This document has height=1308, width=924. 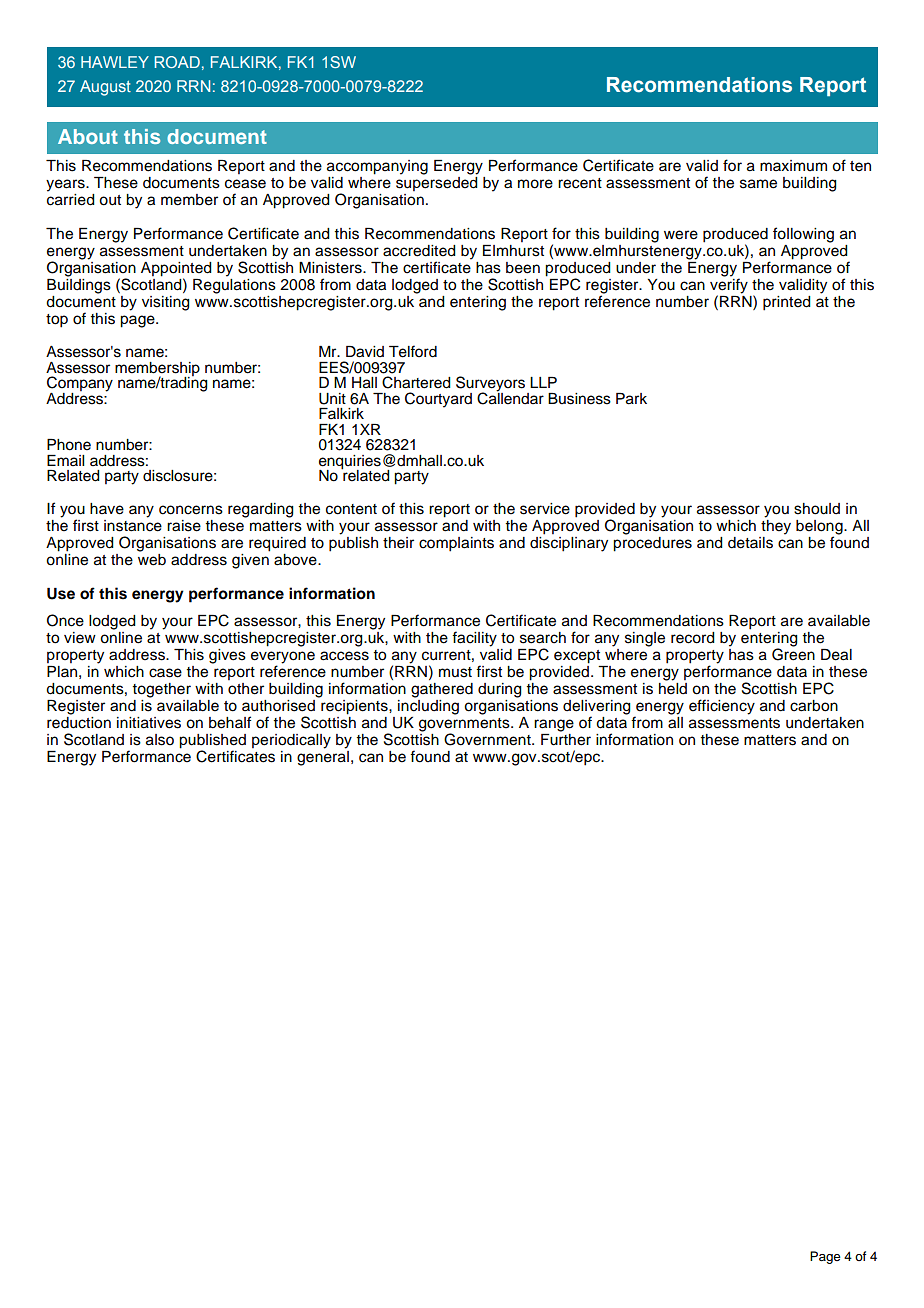 I want to click on Courtyard, so click(x=438, y=400).
